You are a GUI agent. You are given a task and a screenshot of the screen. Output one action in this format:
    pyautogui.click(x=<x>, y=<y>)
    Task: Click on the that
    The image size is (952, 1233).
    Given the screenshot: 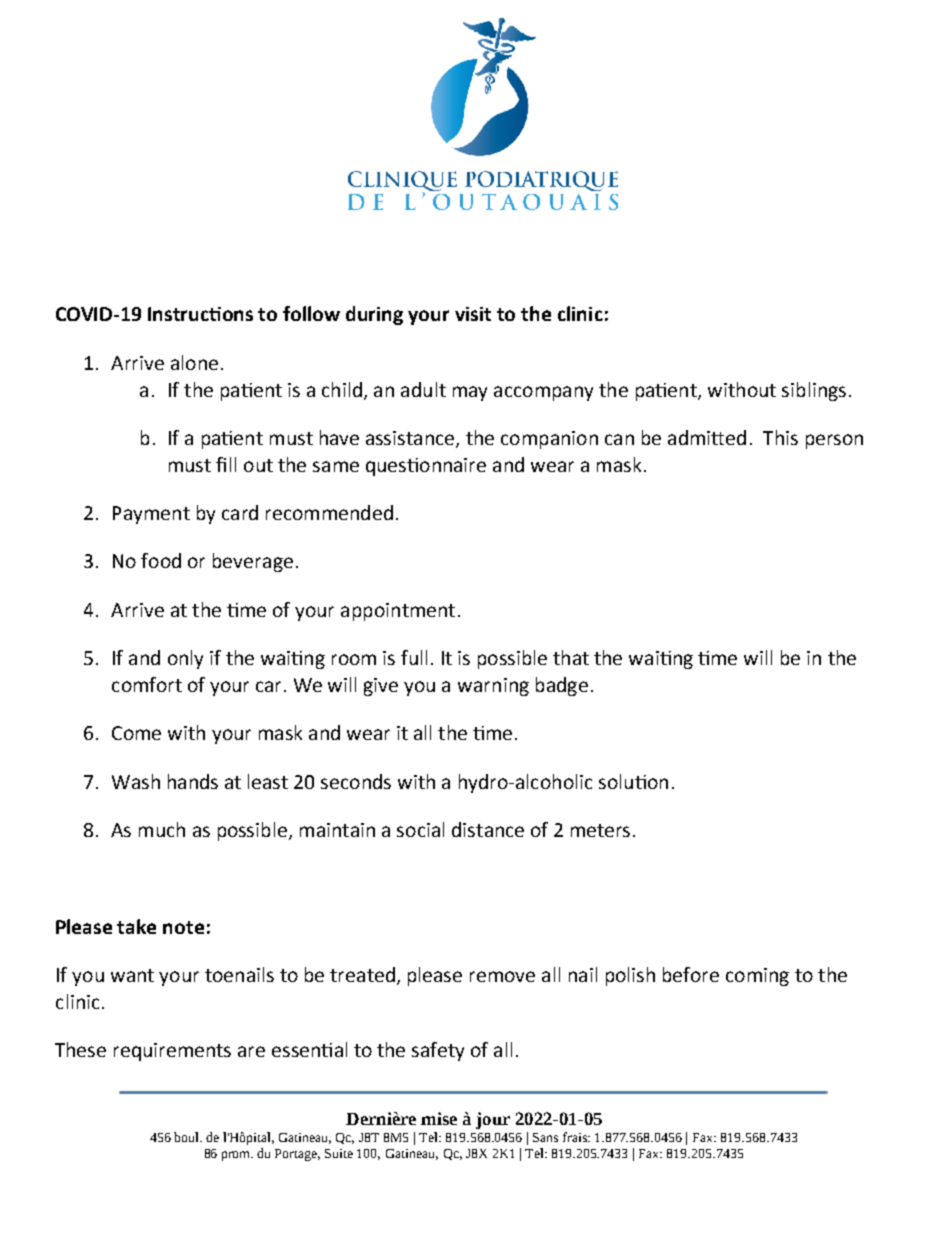 What is the action you would take?
    pyautogui.click(x=571, y=657)
